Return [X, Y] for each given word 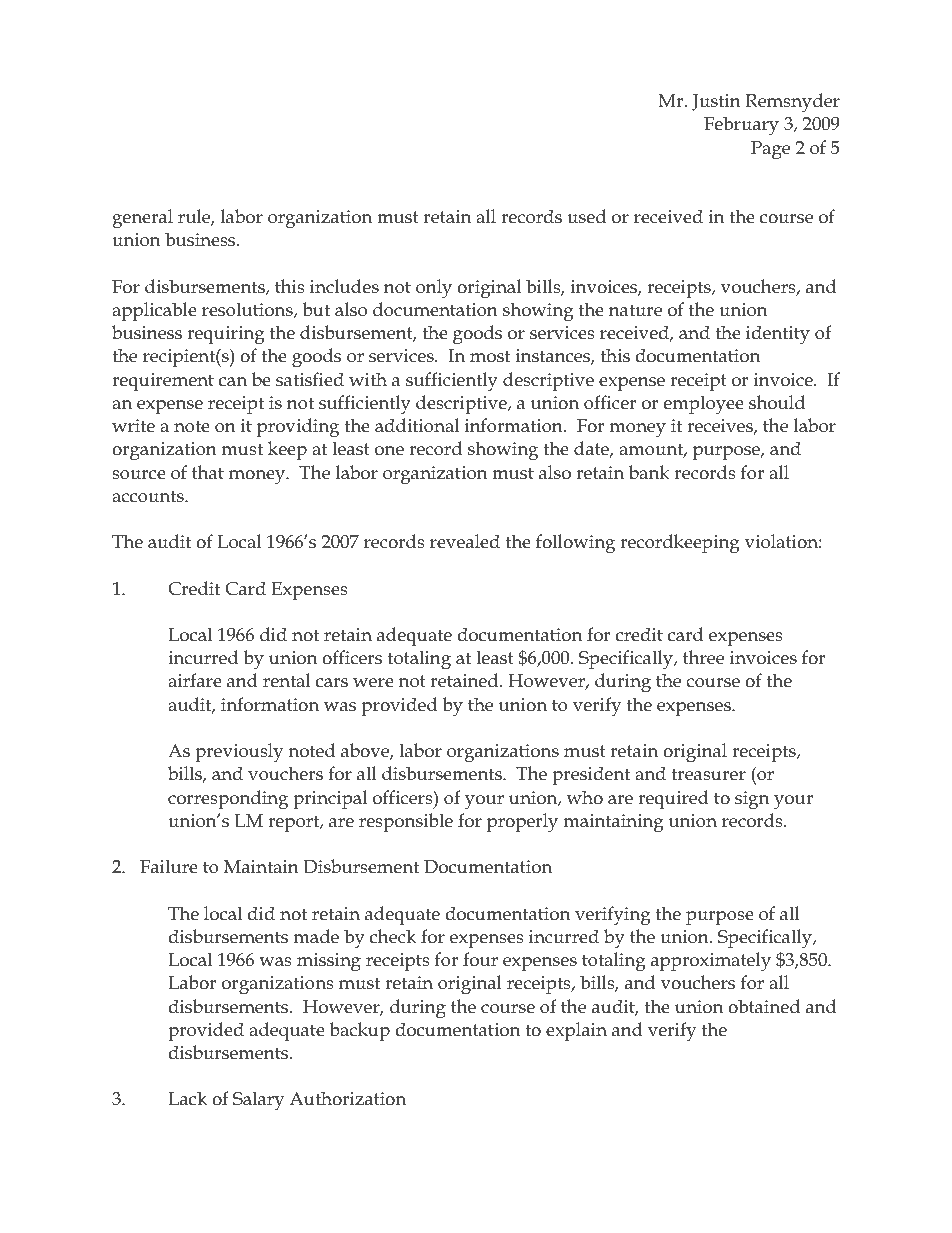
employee [704, 405]
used [586, 216]
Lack [187, 1098]
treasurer [709, 774]
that [208, 472]
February [741, 126]
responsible [406, 822]
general [142, 219]
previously [239, 753]
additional [417, 425]
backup [359, 1031]
